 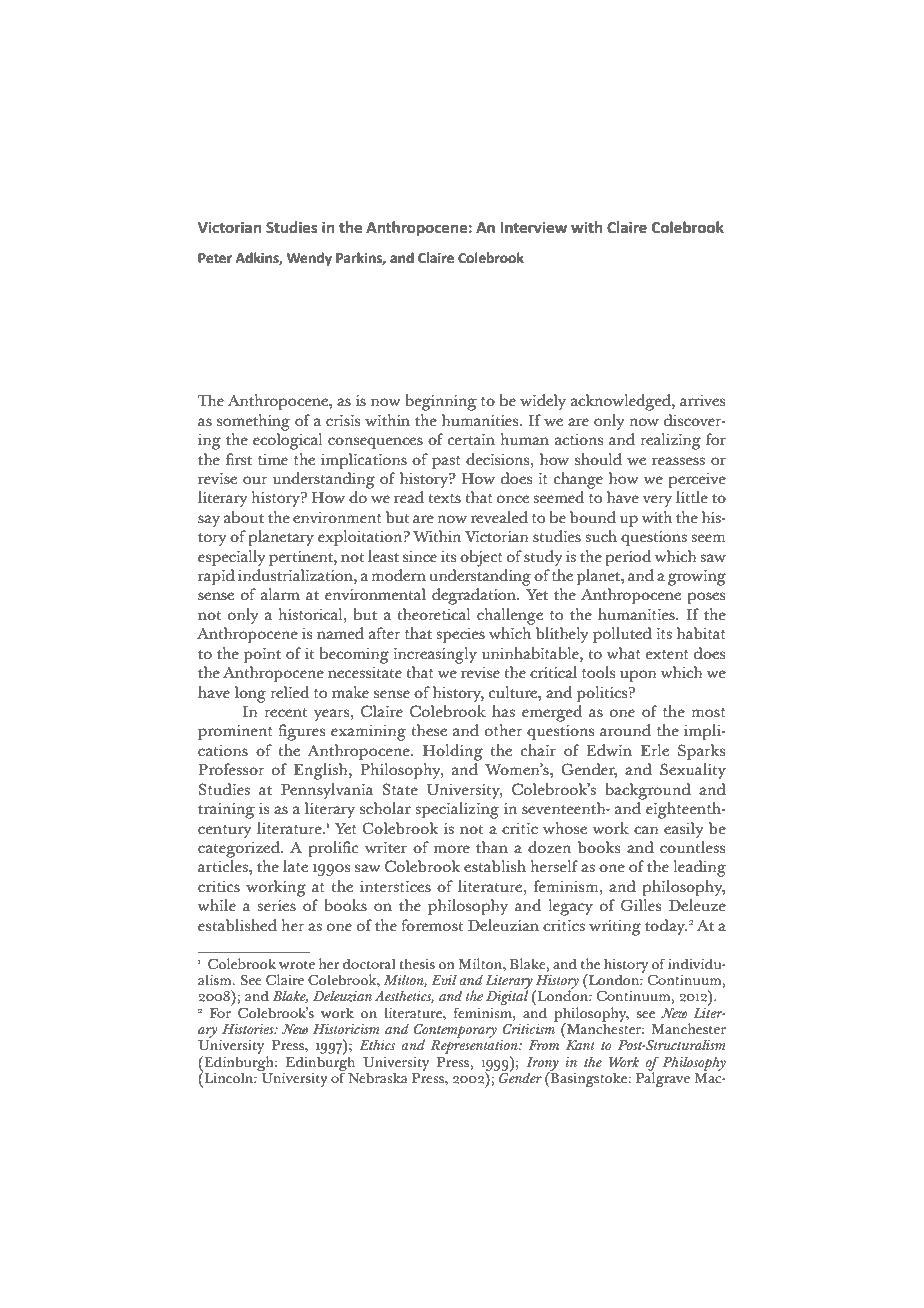 I want to click on Wendy, so click(x=309, y=259).
